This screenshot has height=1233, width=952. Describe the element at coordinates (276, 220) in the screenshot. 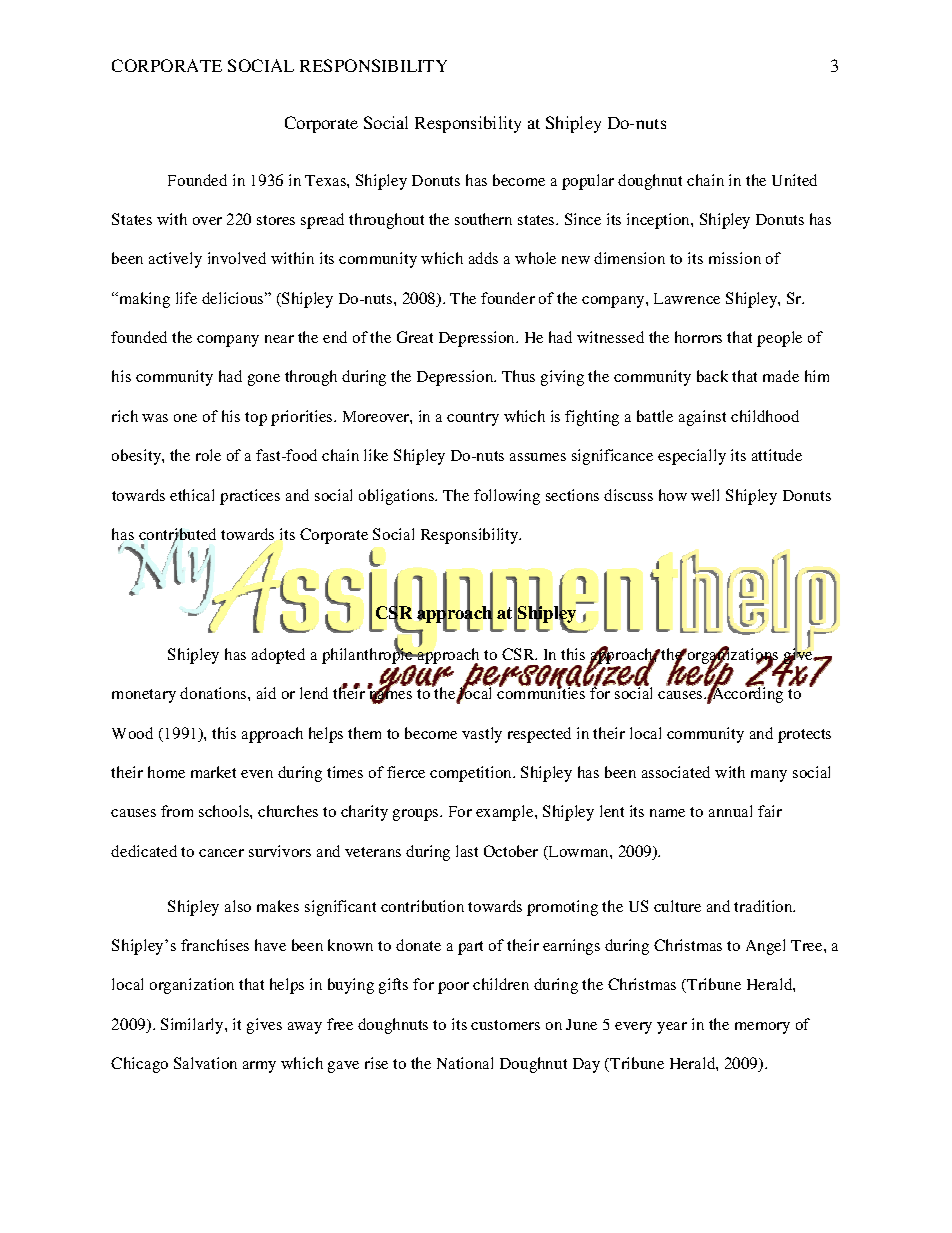

I see `stores` at that location.
